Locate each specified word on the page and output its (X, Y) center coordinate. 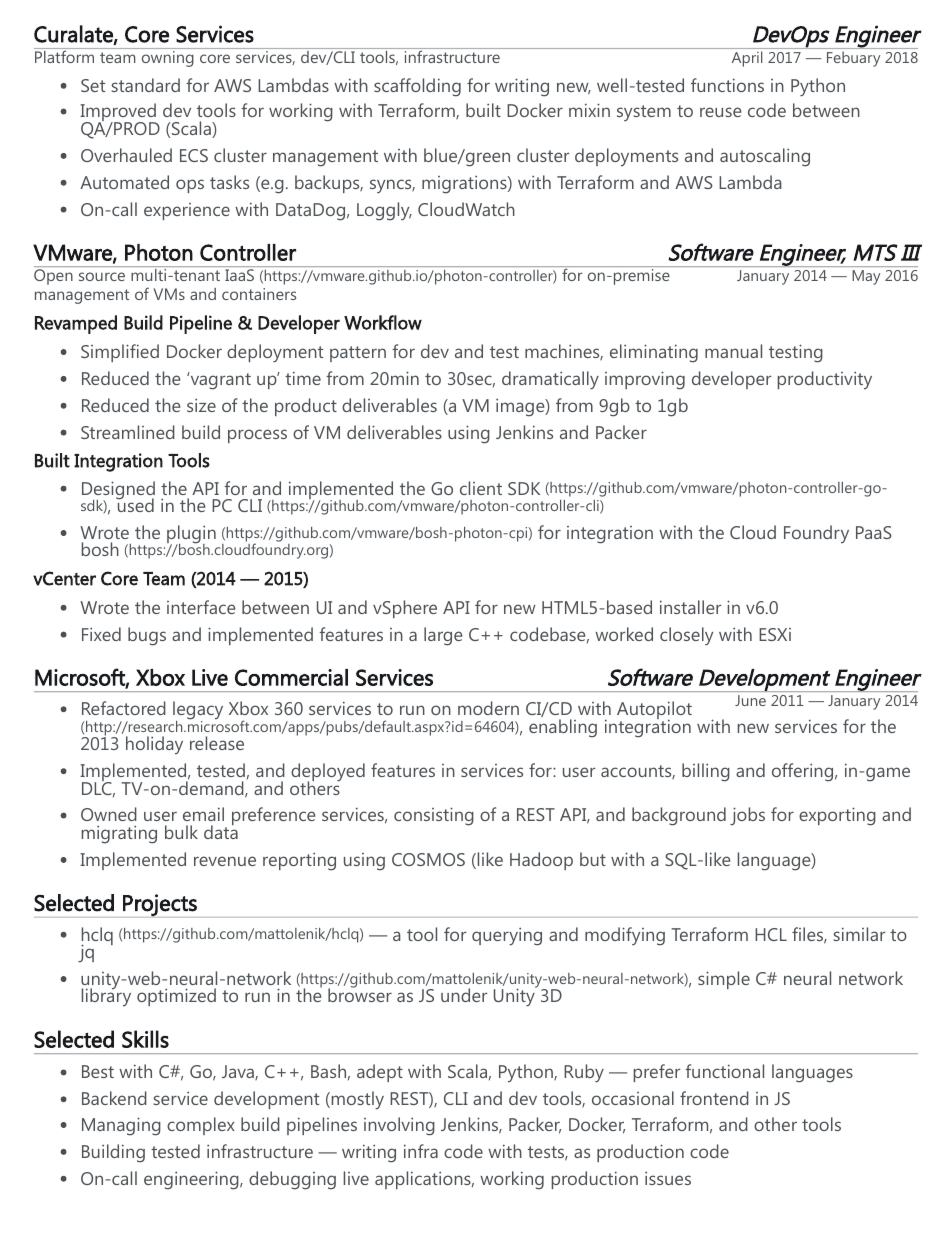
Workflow (383, 322)
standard (146, 85)
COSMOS (428, 859)
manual (733, 351)
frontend (714, 1098)
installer (690, 607)
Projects (160, 906)
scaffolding (417, 87)
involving (399, 1126)
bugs (147, 636)
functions (727, 85)
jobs (747, 816)
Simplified (120, 353)
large (443, 636)
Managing (121, 1126)
